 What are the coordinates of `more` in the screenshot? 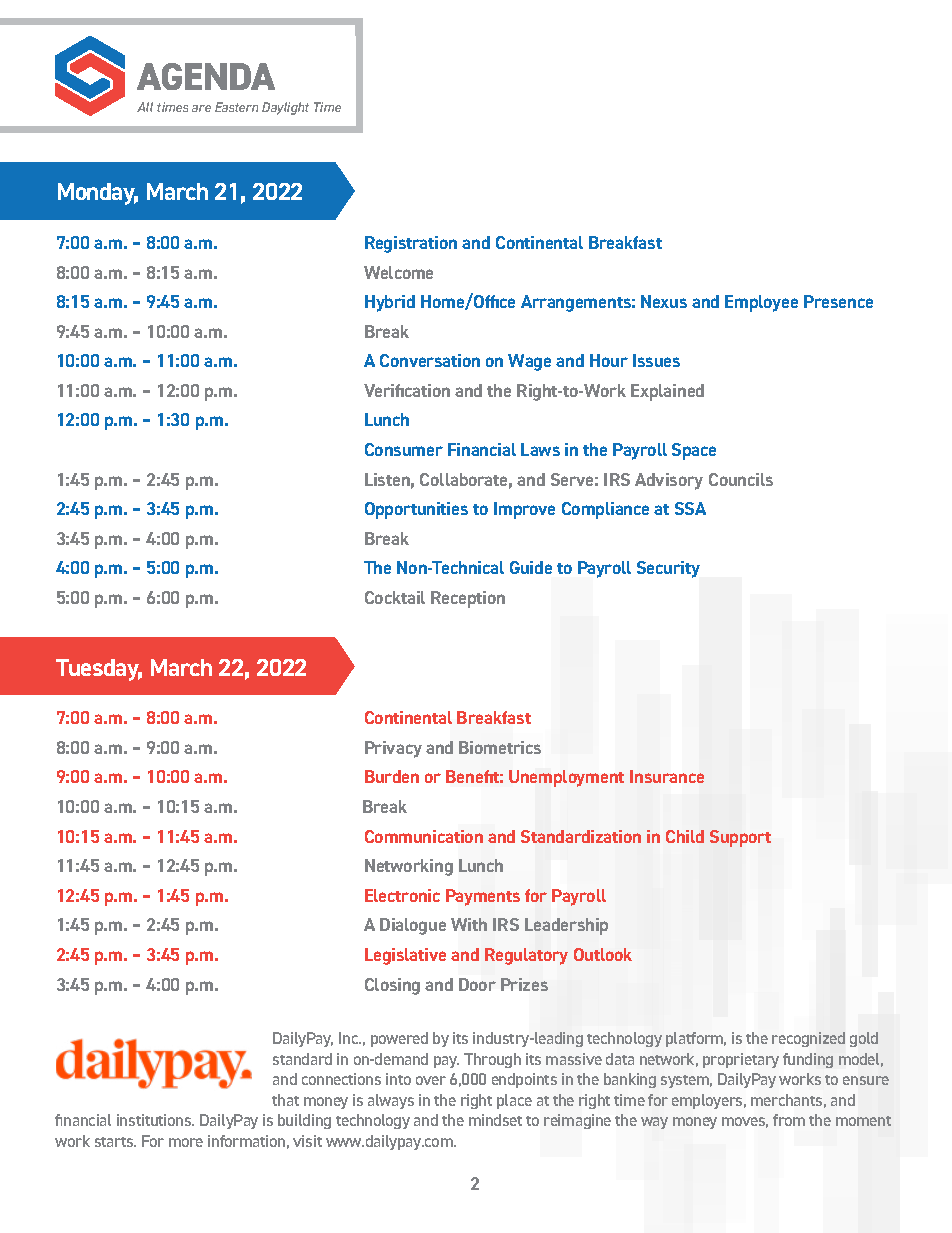 It's located at (186, 1142).
